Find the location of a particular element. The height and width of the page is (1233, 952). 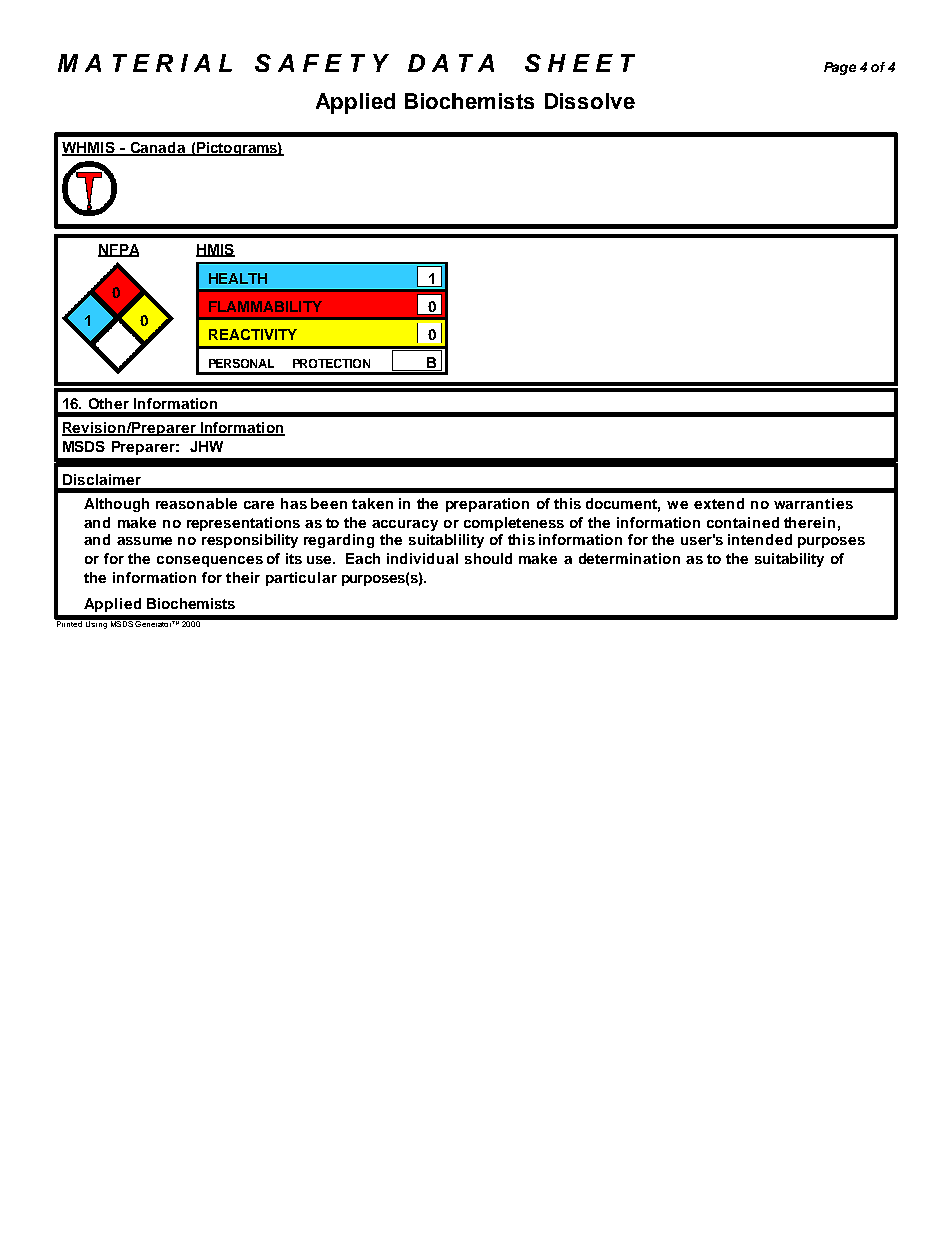

Dissolve is located at coordinates (590, 101).
